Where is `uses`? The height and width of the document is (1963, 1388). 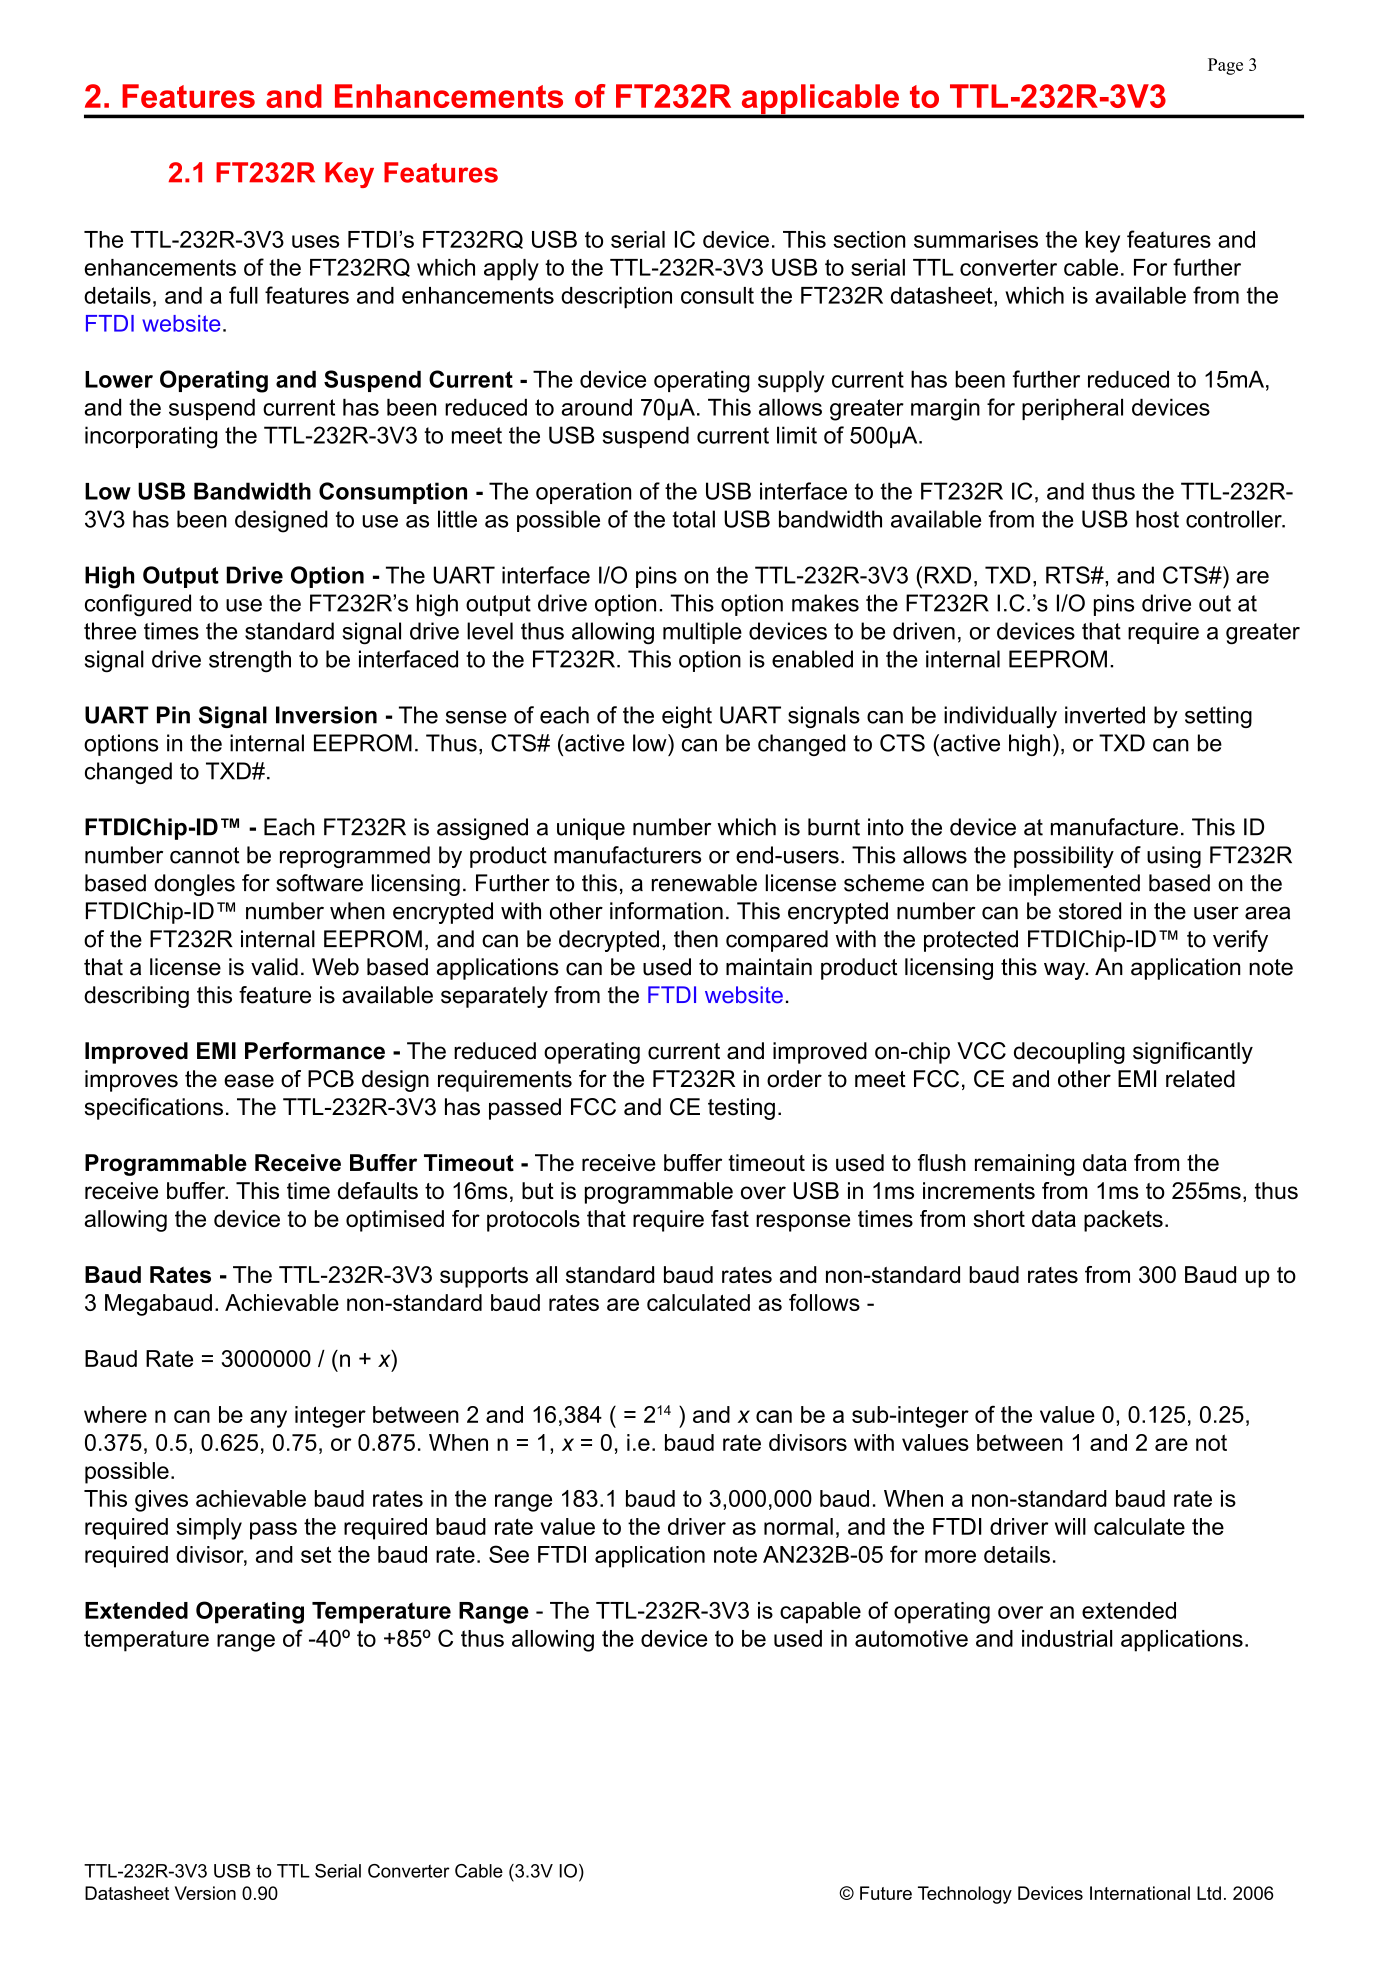 uses is located at coordinates (315, 241).
